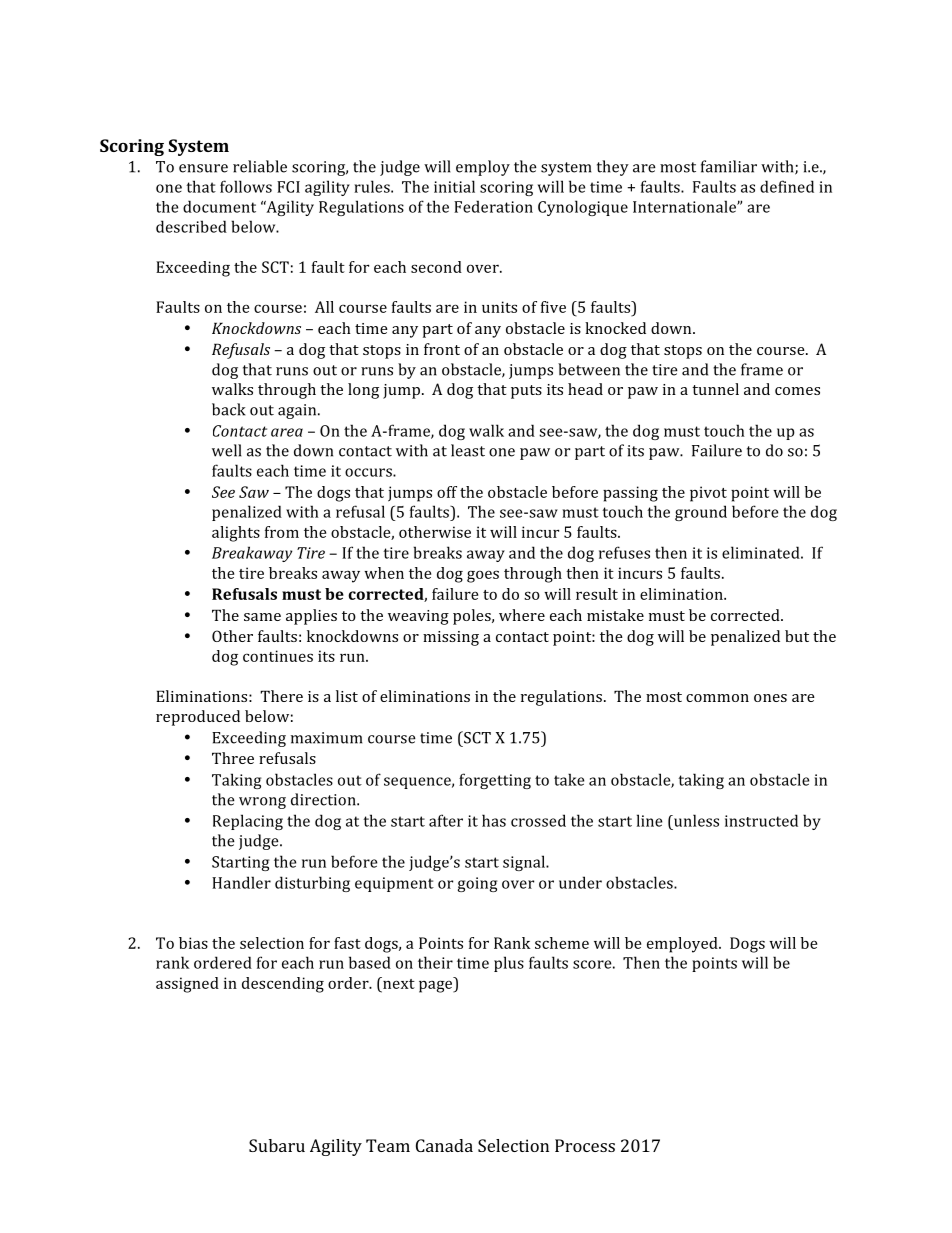 Image resolution: width=952 pixels, height=1233 pixels. I want to click on Subaru, so click(277, 1145).
